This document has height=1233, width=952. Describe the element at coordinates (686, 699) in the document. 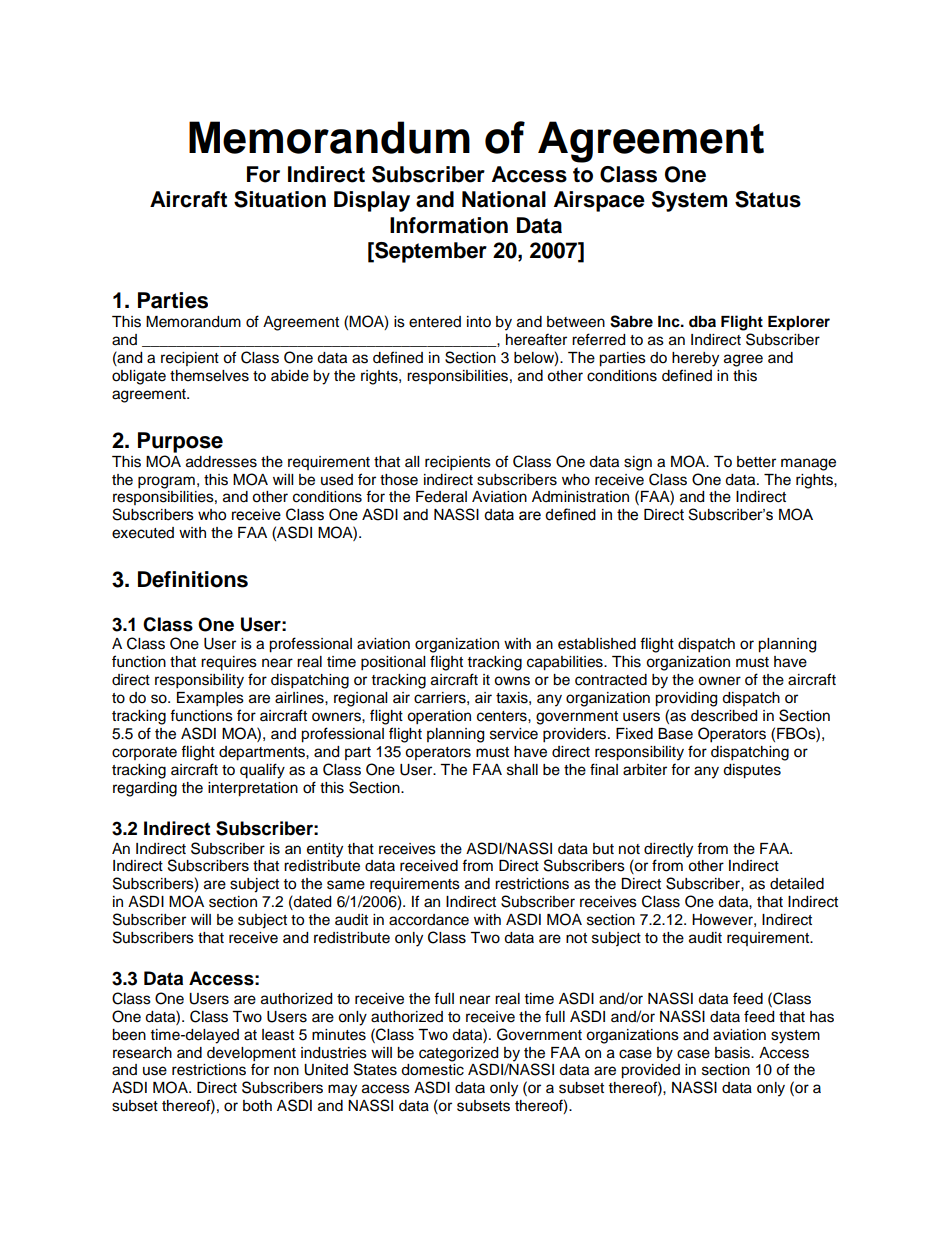

I see `providing` at that location.
